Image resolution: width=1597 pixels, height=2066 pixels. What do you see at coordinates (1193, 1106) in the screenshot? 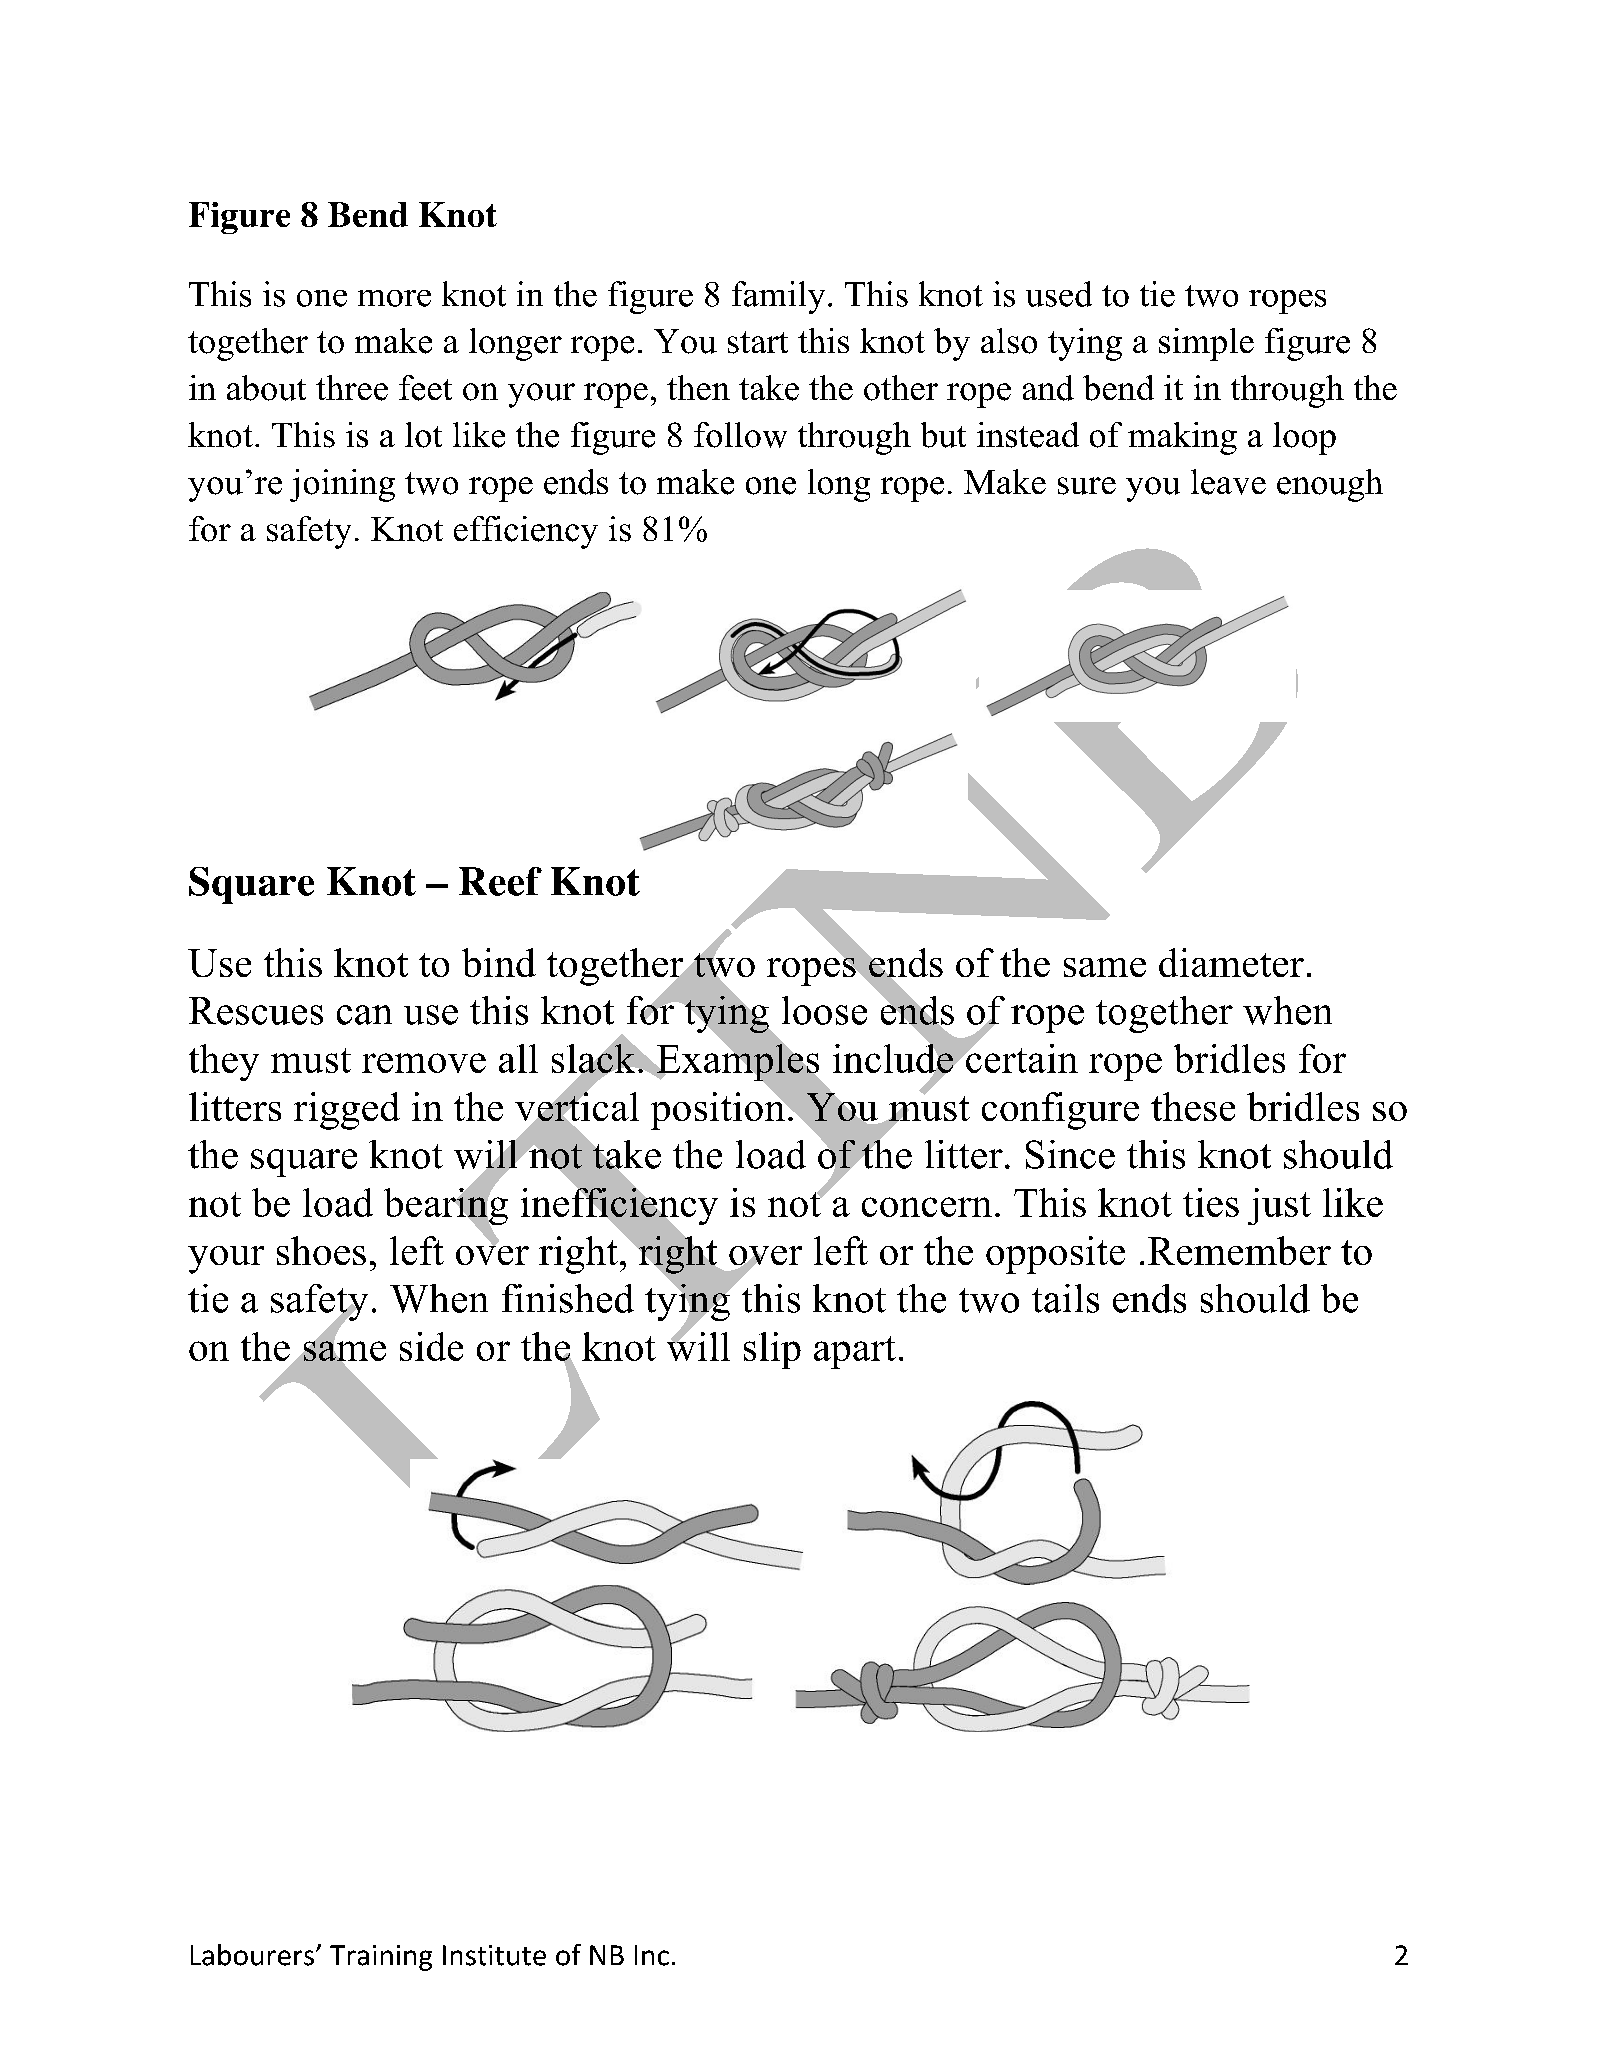
I see `these` at bounding box center [1193, 1106].
